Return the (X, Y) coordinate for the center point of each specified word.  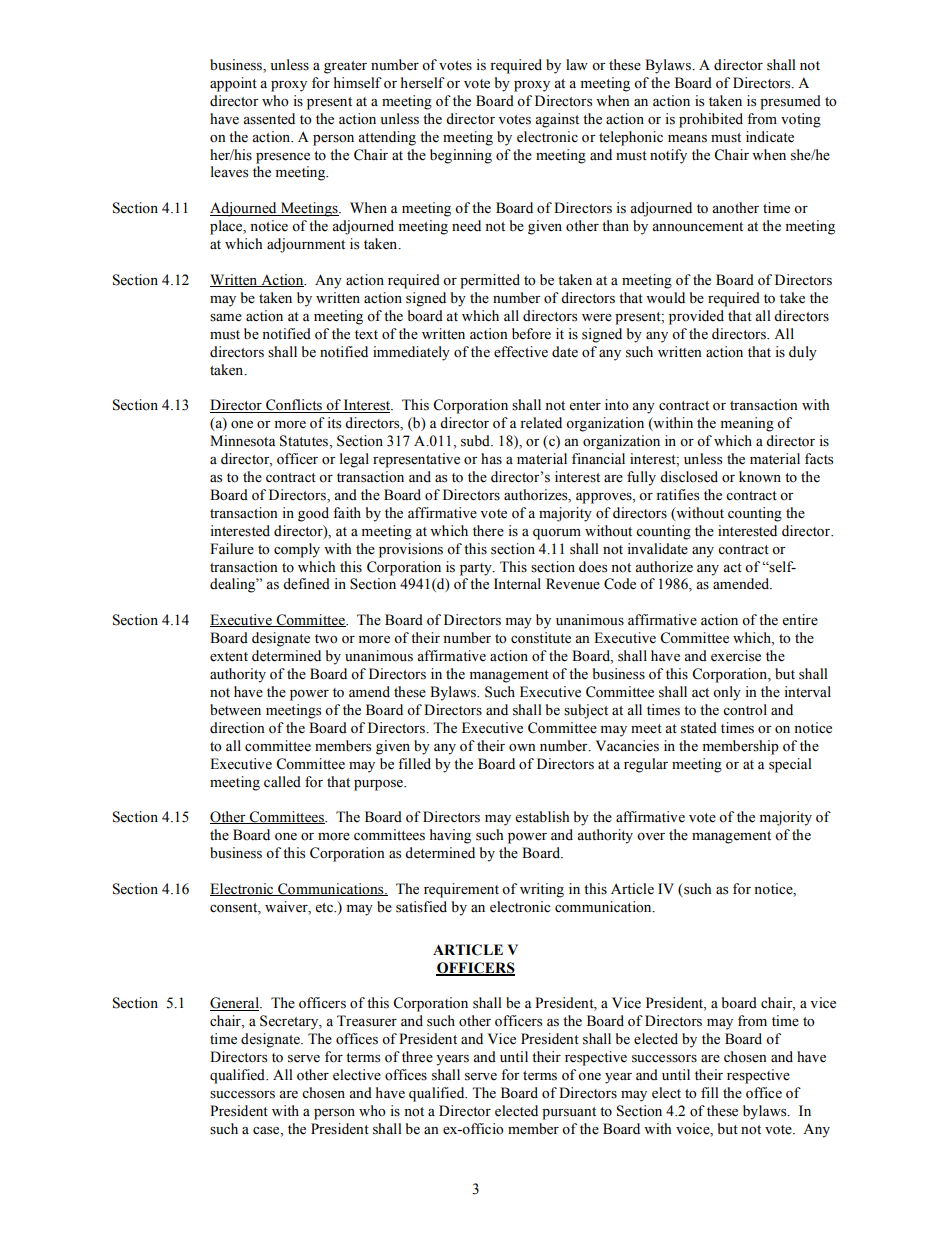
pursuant (569, 1113)
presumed (790, 102)
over (651, 837)
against (557, 120)
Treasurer (367, 1021)
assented (269, 119)
